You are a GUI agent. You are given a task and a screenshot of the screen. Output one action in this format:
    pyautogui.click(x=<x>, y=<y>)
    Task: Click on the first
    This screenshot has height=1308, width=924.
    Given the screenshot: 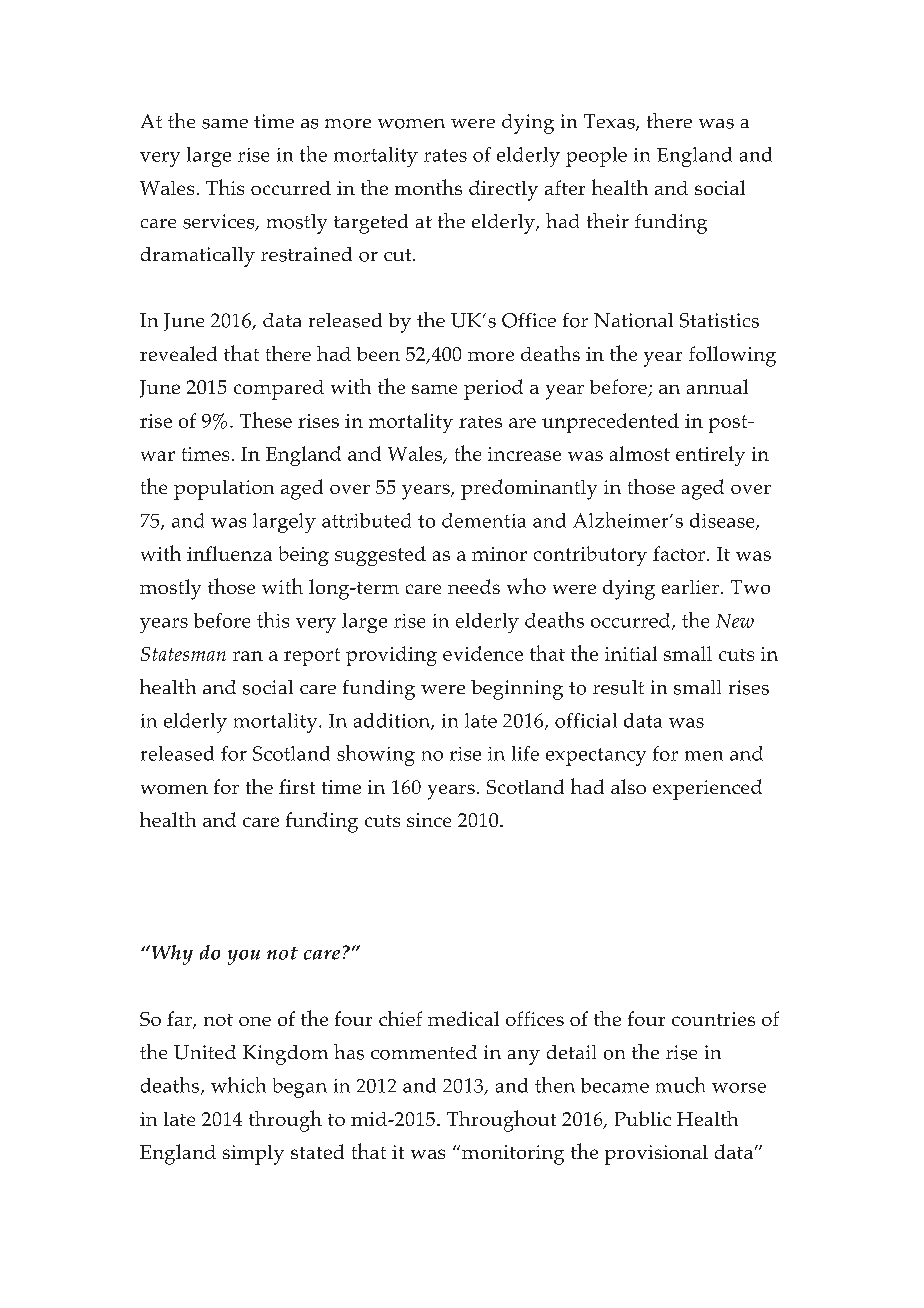 What is the action you would take?
    pyautogui.click(x=297, y=786)
